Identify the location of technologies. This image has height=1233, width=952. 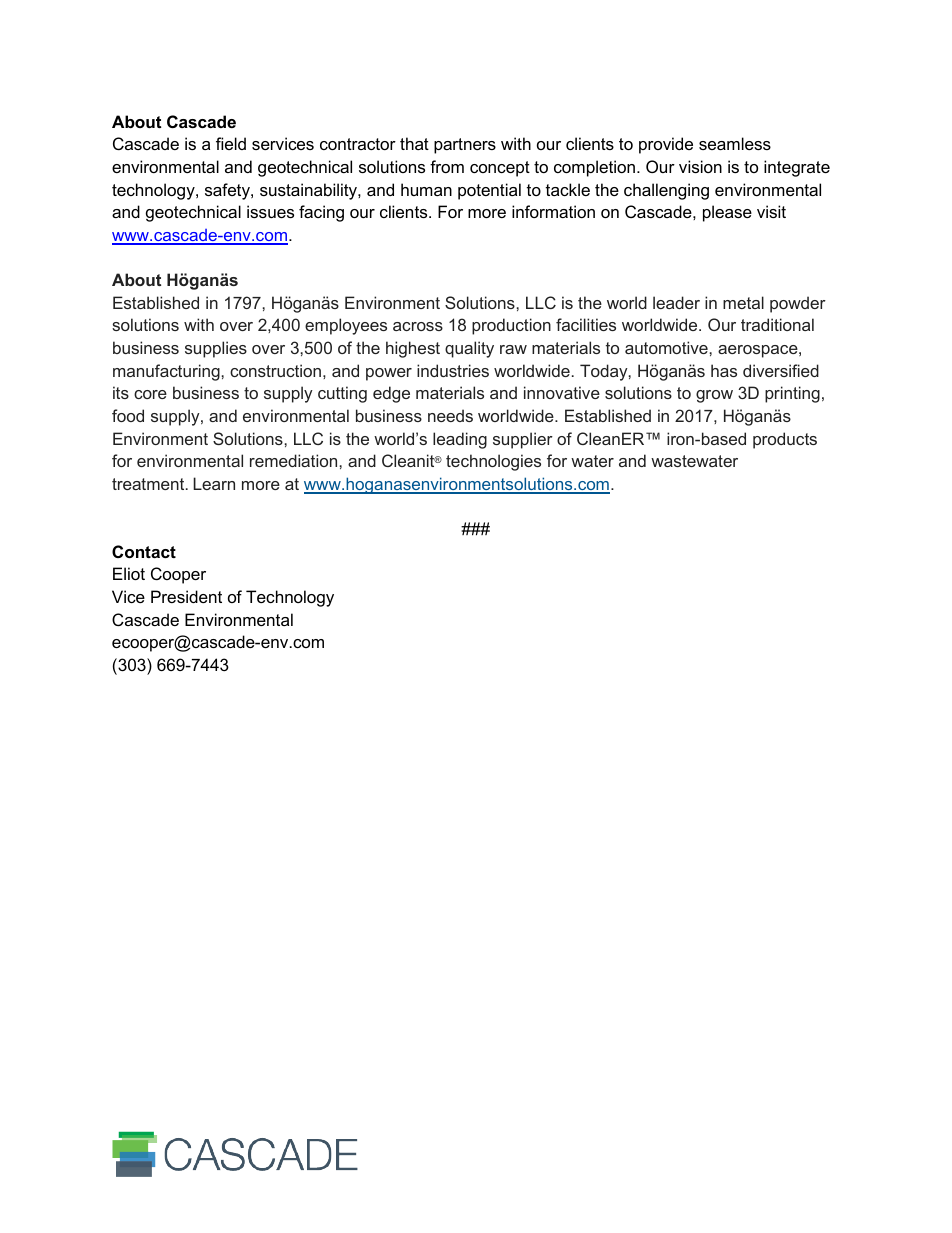
(493, 462).
